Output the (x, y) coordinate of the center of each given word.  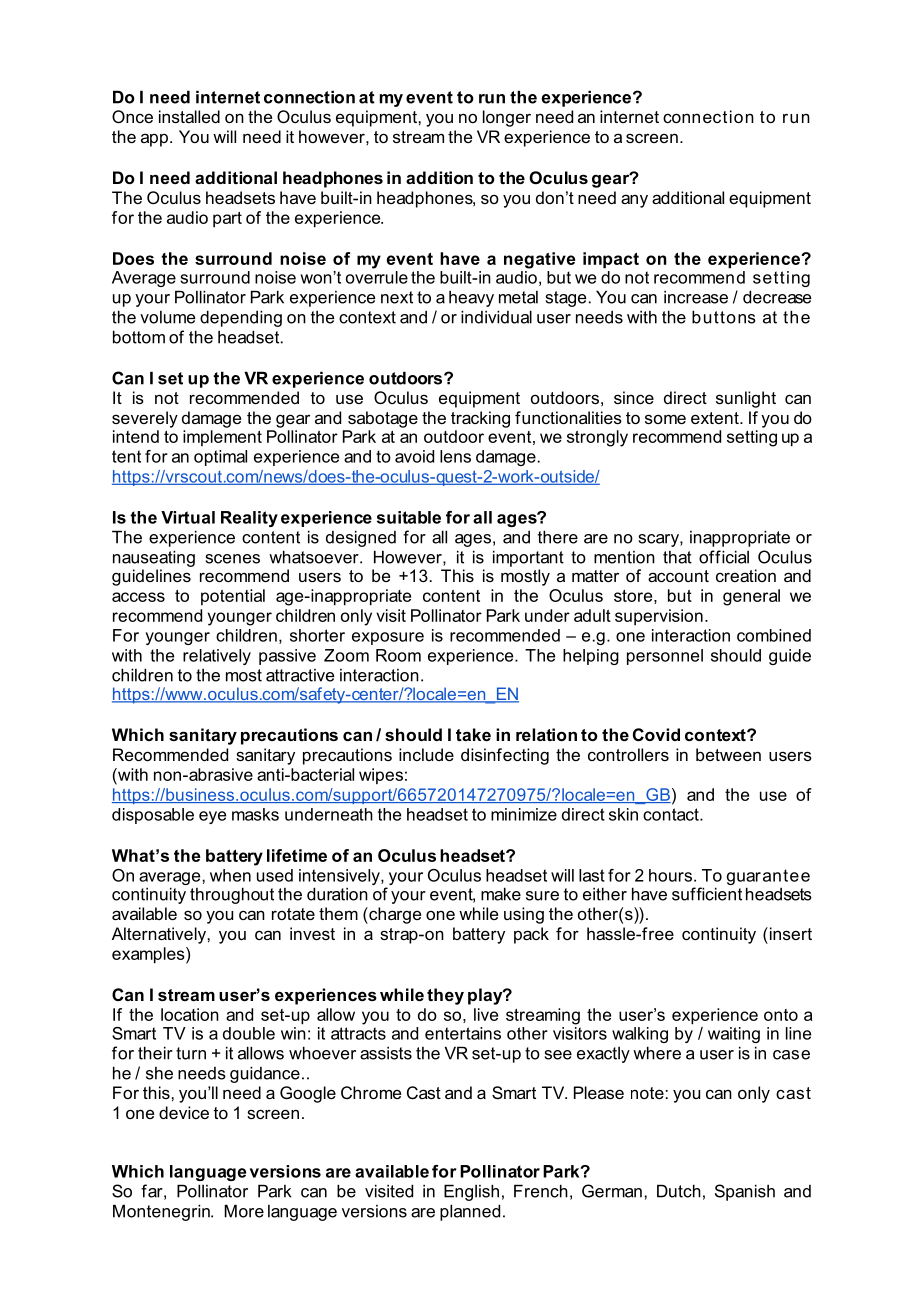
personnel (665, 657)
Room (398, 655)
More (244, 1211)
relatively (217, 657)
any (634, 201)
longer (507, 118)
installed (189, 116)
